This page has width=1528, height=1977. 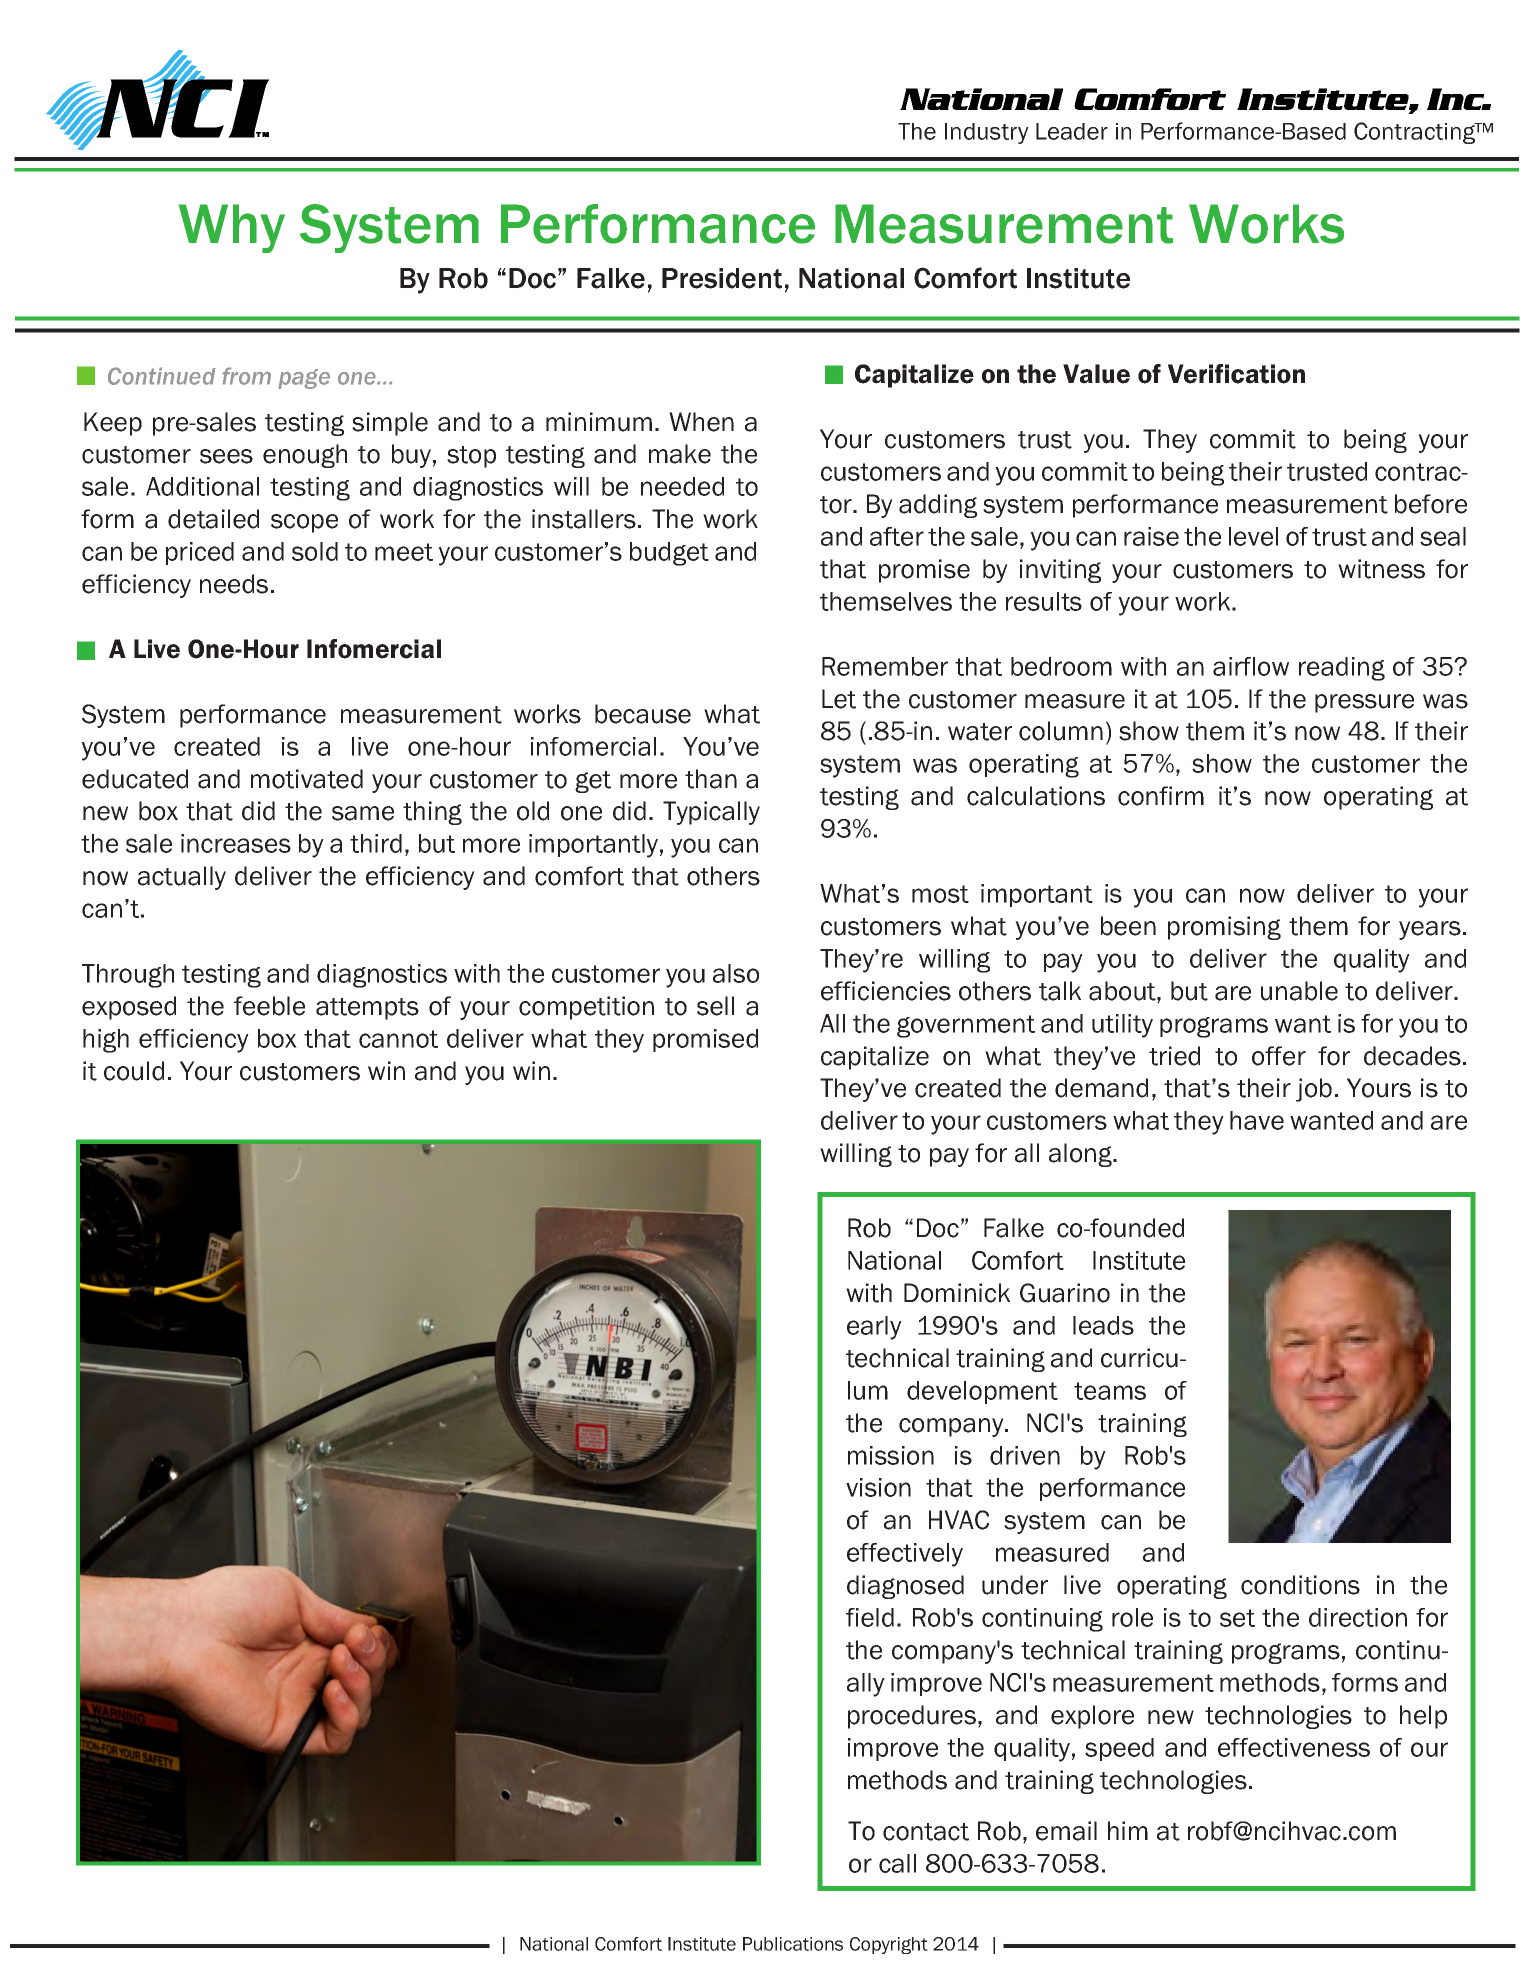 I want to click on President, so click(x=722, y=278).
